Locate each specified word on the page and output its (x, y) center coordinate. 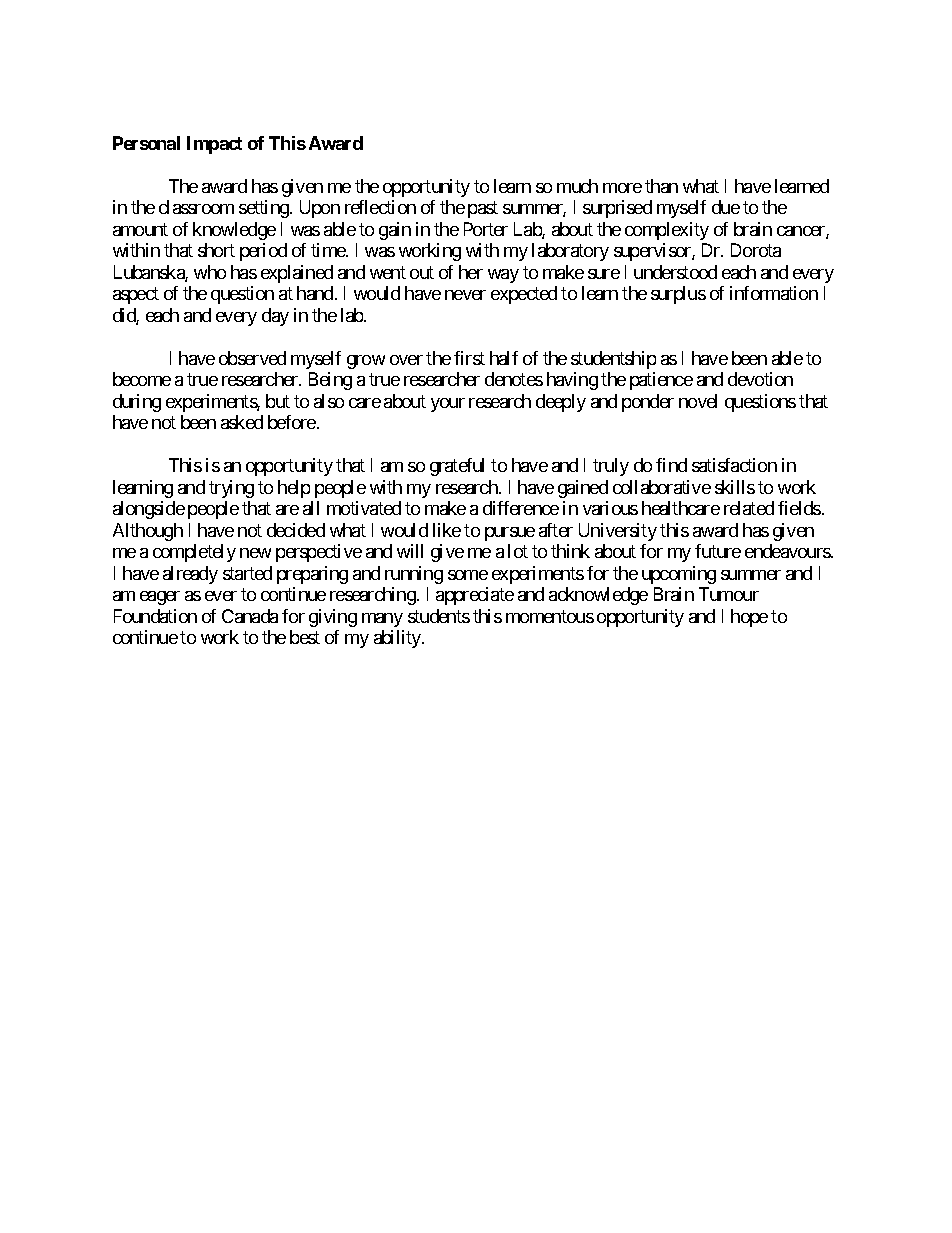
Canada (250, 616)
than (661, 186)
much (577, 186)
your (448, 405)
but (278, 401)
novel (698, 401)
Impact (214, 145)
